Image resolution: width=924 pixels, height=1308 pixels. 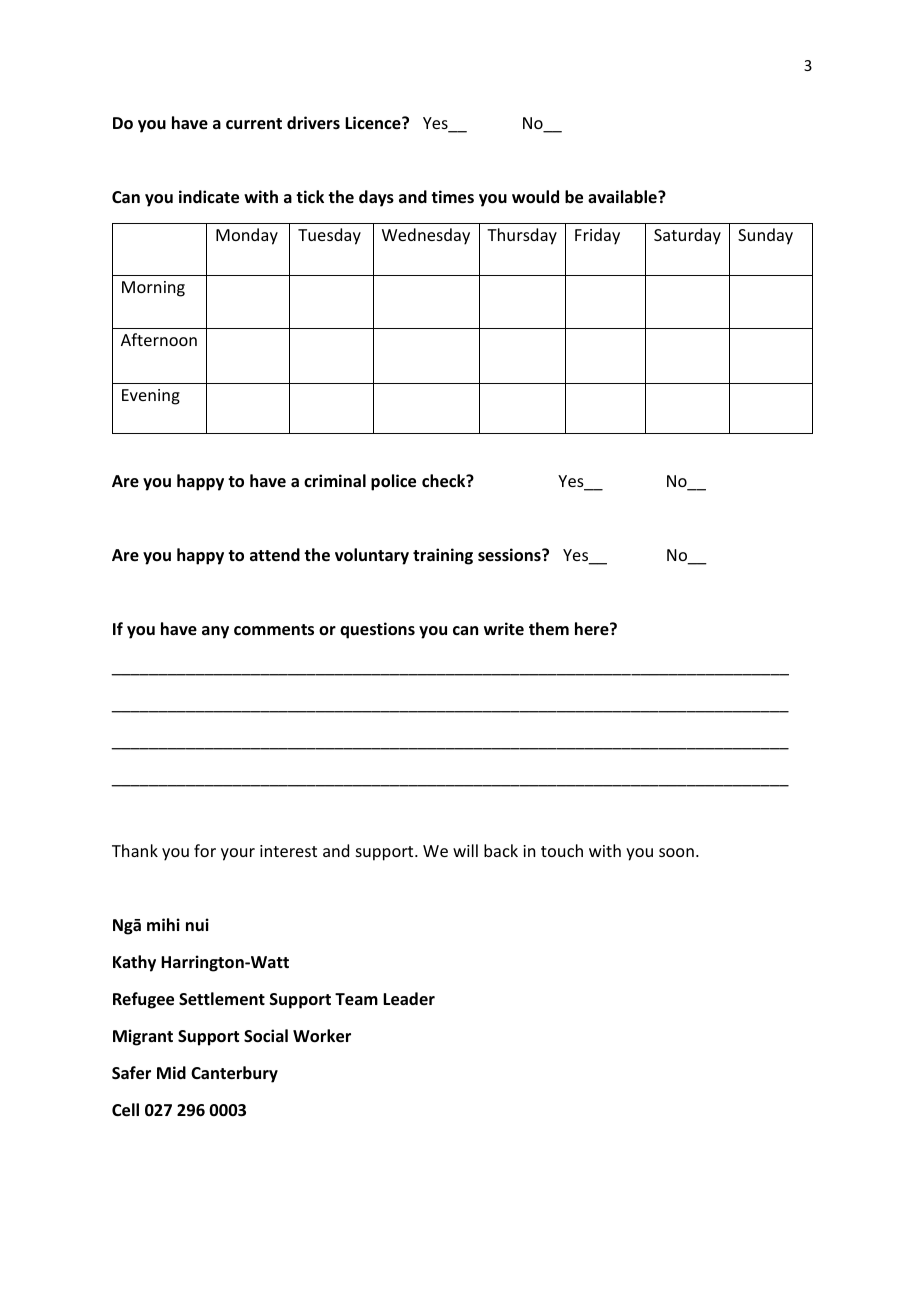 I want to click on available, so click(x=623, y=196).
